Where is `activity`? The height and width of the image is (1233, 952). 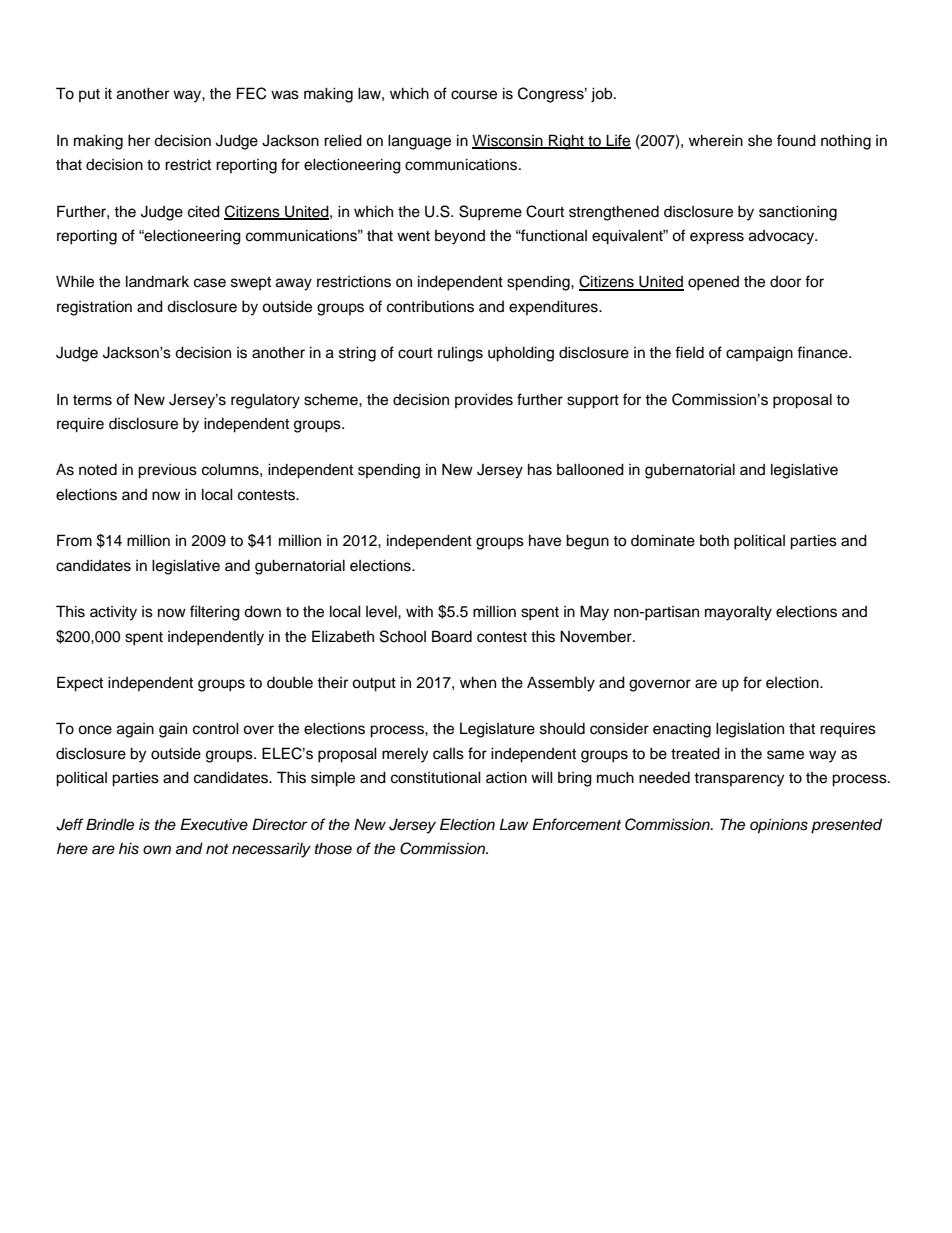 activity is located at coordinates (113, 613).
